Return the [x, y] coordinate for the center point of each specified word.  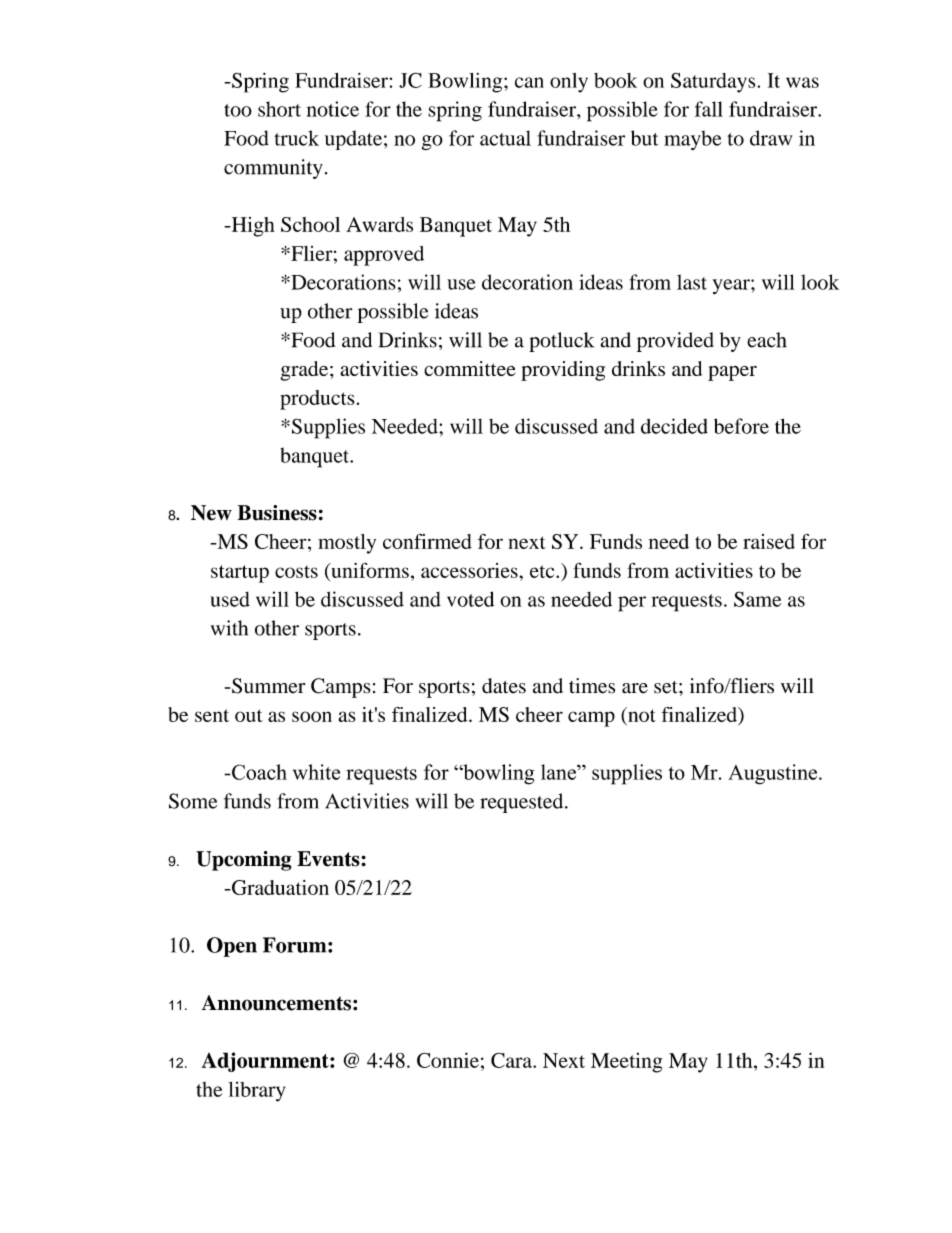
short [279, 109]
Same [757, 599]
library [256, 1092]
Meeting [626, 1063]
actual [505, 138]
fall [709, 109]
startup [240, 574]
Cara [512, 1060]
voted [470, 599]
